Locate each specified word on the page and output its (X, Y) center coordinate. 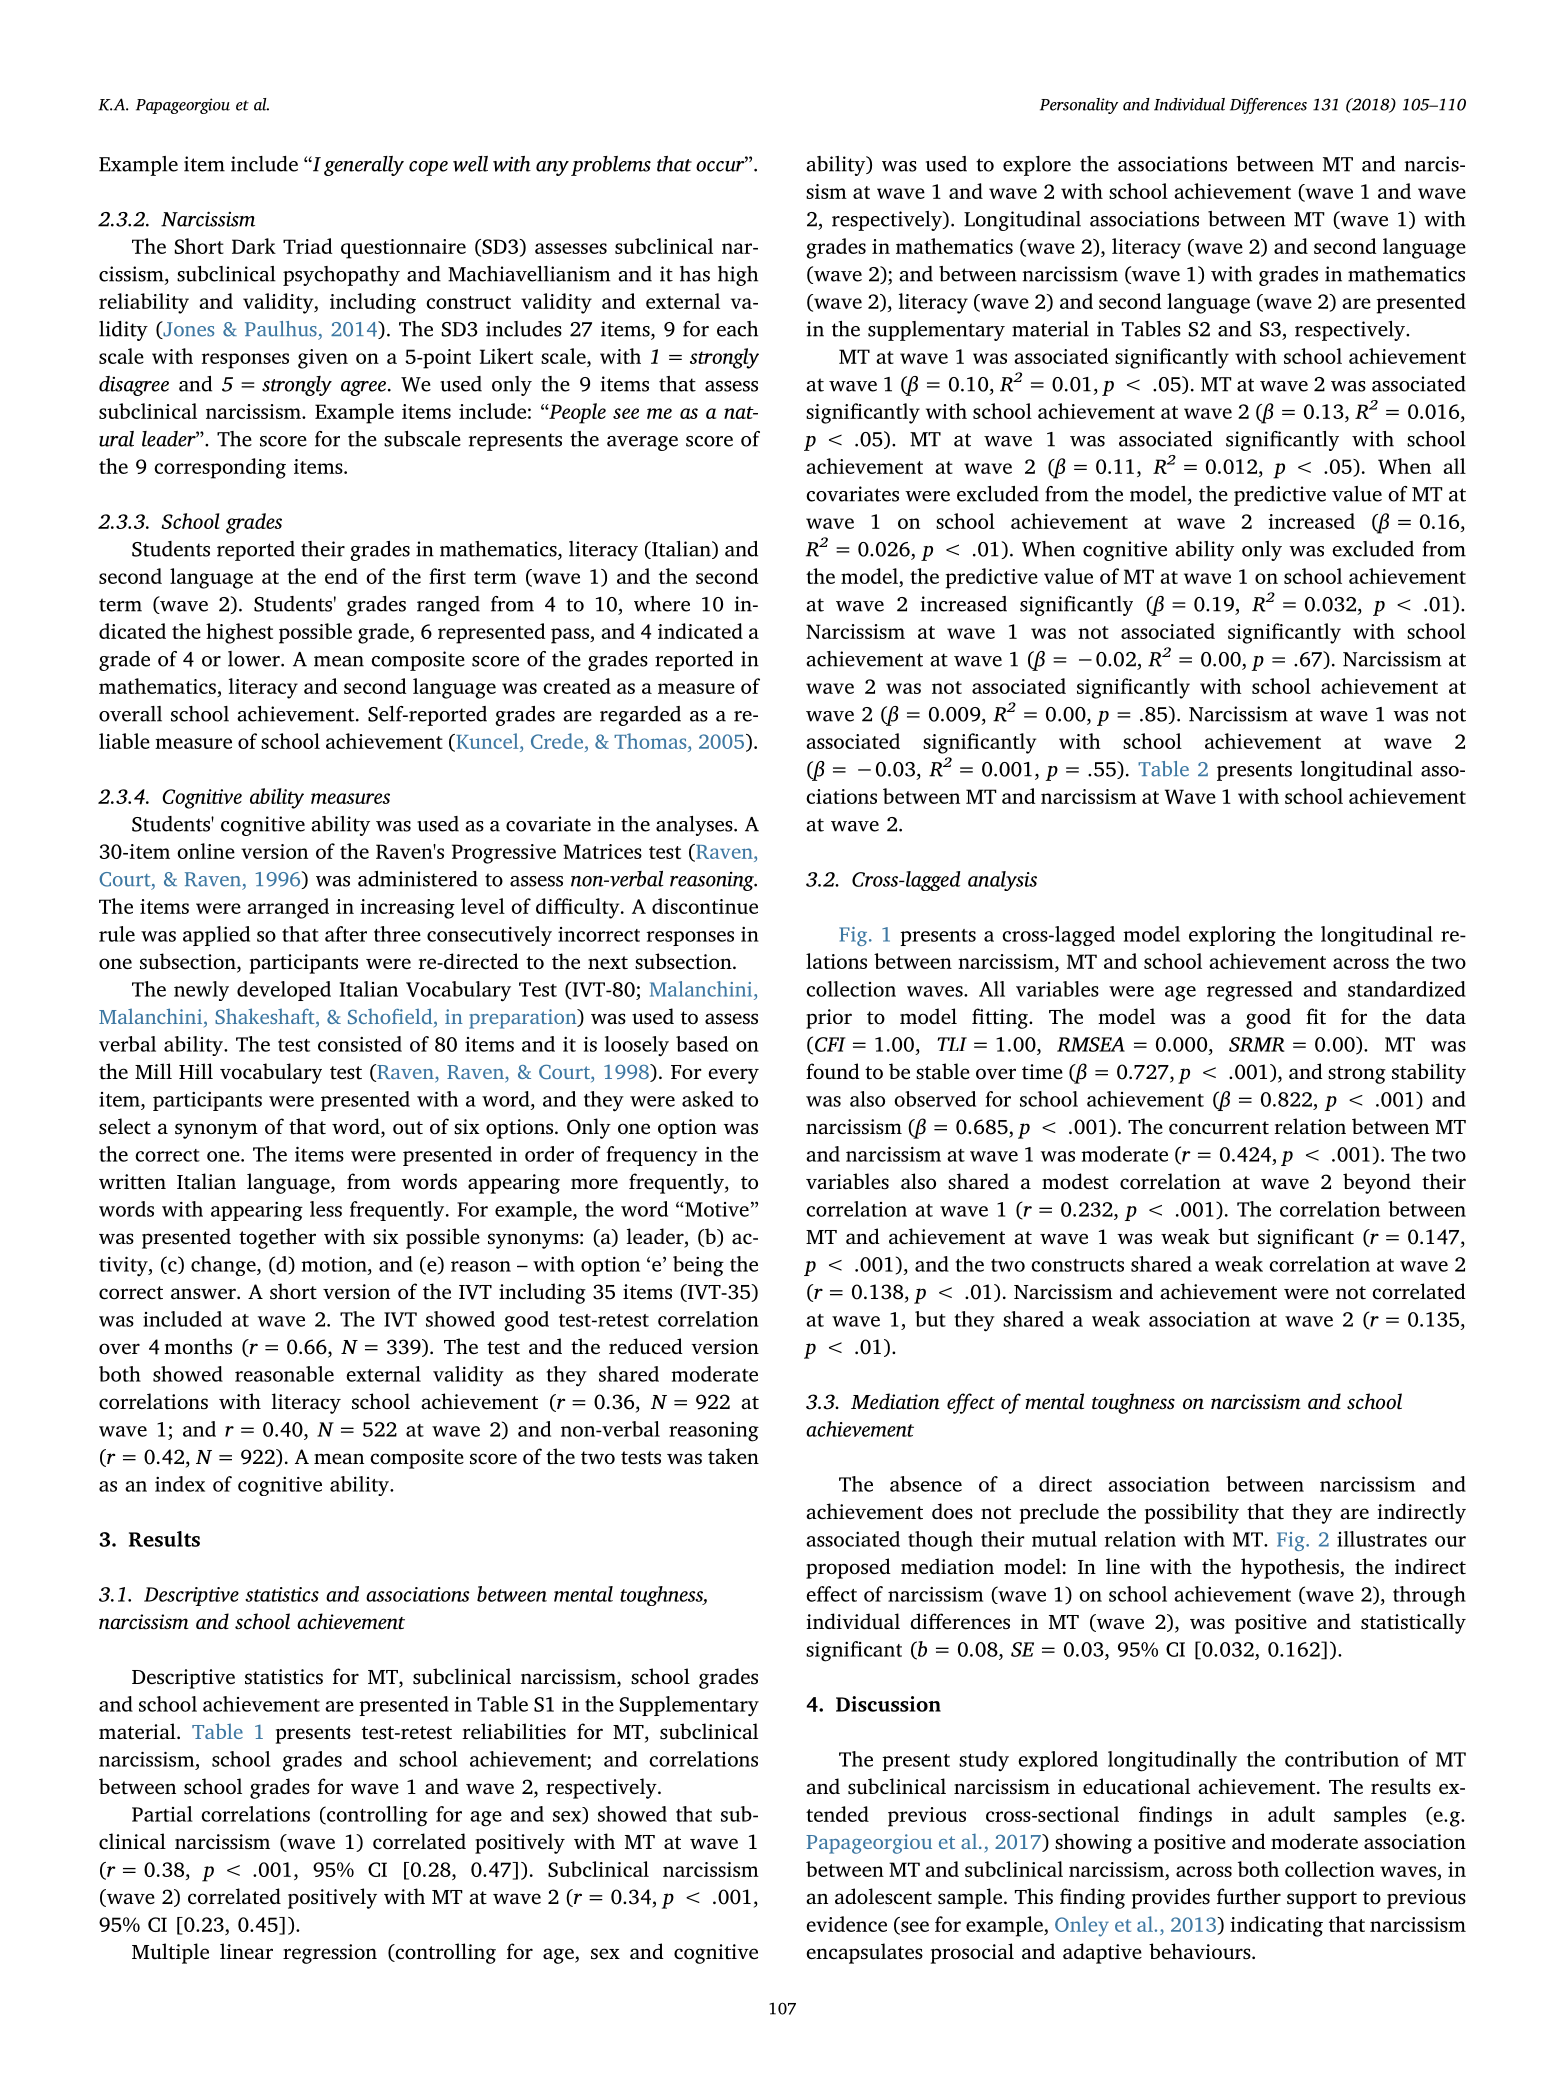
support (1322, 1900)
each (737, 329)
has (695, 274)
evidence (846, 1924)
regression (330, 1954)
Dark (254, 246)
